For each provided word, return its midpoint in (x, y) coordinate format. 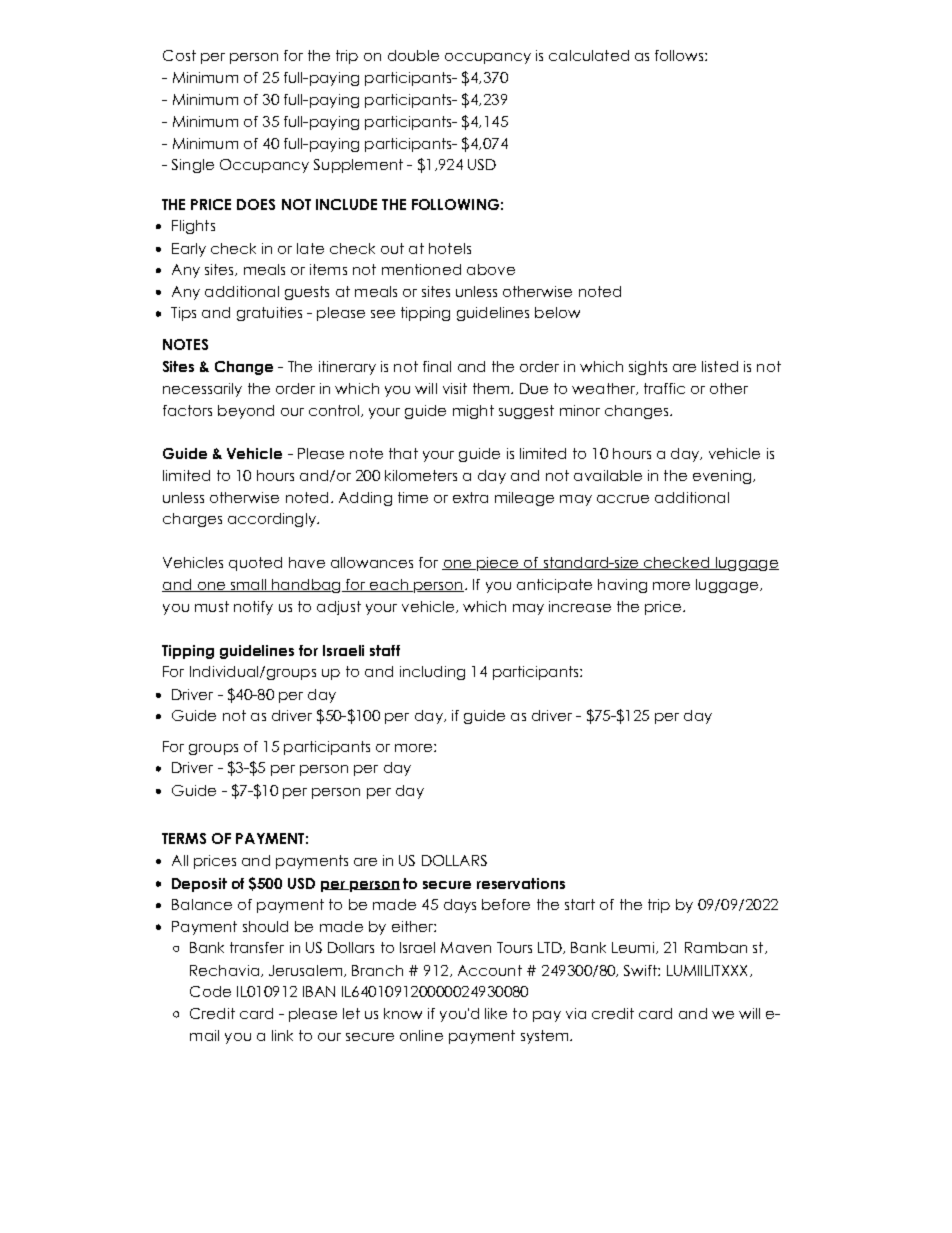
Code (210, 991)
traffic (664, 388)
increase (580, 606)
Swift (641, 970)
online (421, 1035)
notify (253, 608)
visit (455, 388)
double (413, 55)
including (432, 673)
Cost (179, 55)
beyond (246, 412)
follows (680, 55)
